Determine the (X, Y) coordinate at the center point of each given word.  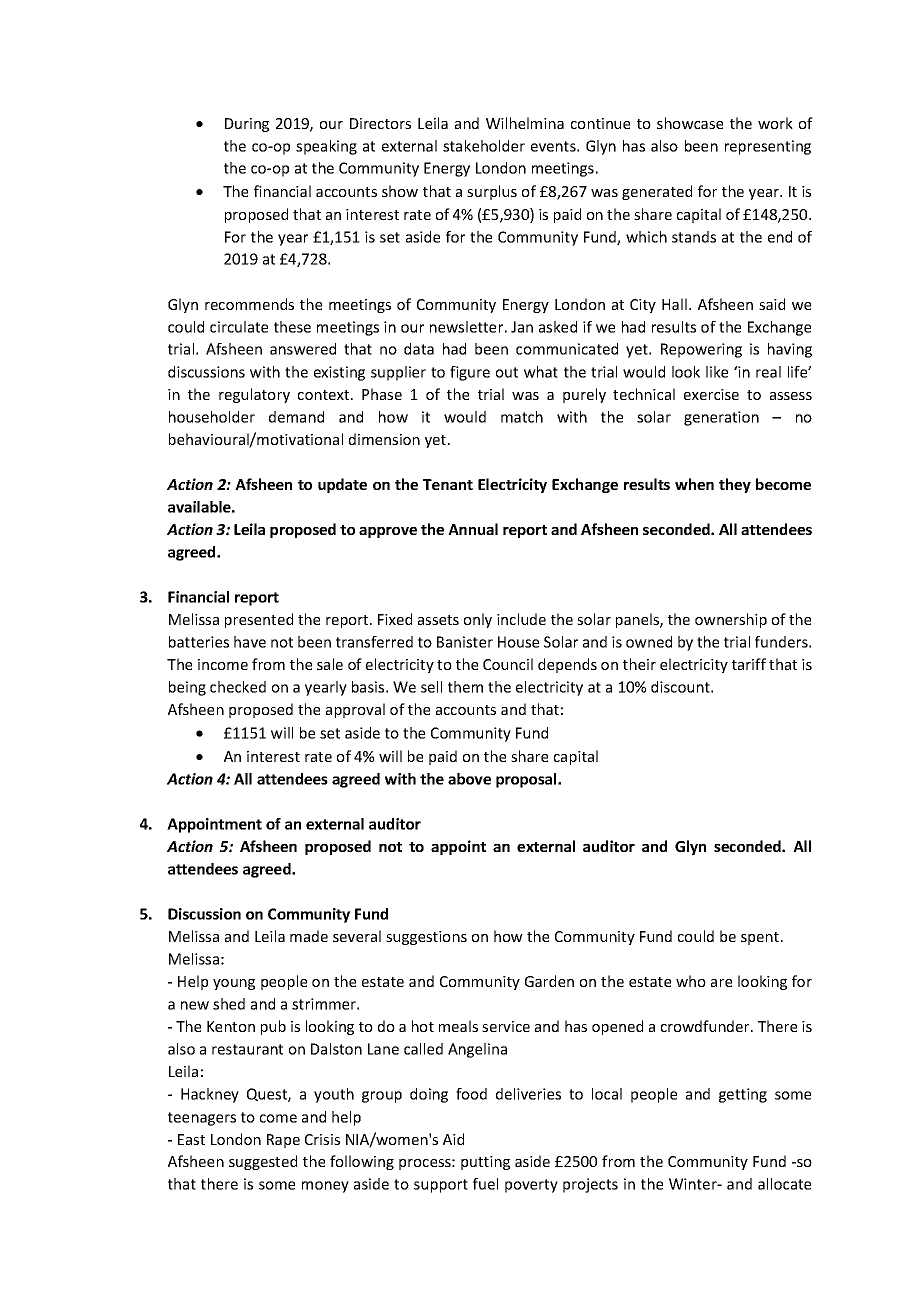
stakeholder (484, 146)
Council (508, 664)
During (247, 125)
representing (768, 147)
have (250, 642)
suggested (263, 1162)
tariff (749, 664)
